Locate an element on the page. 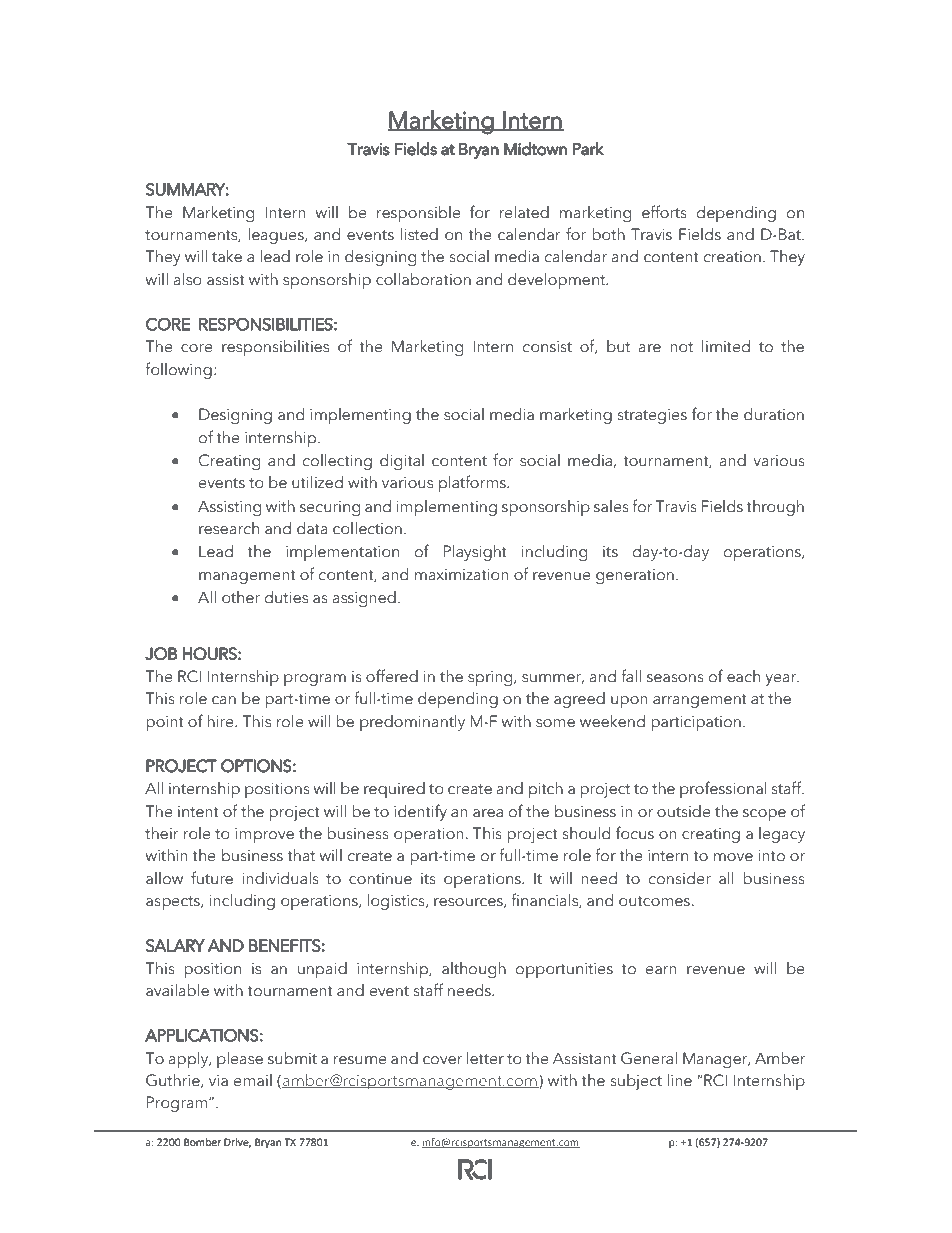  strategies is located at coordinates (652, 416).
